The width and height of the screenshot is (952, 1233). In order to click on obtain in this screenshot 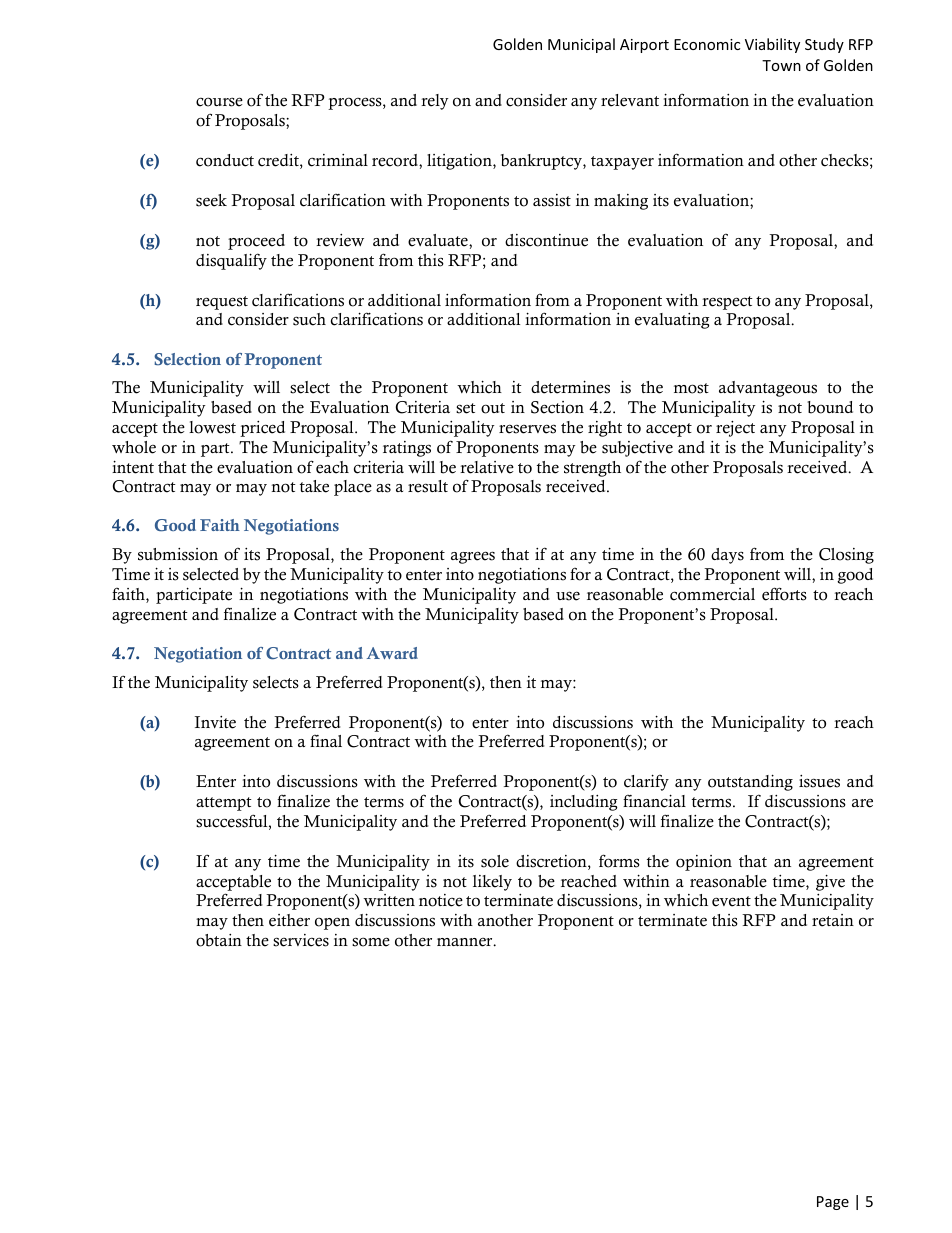, I will do `click(219, 940)`.
